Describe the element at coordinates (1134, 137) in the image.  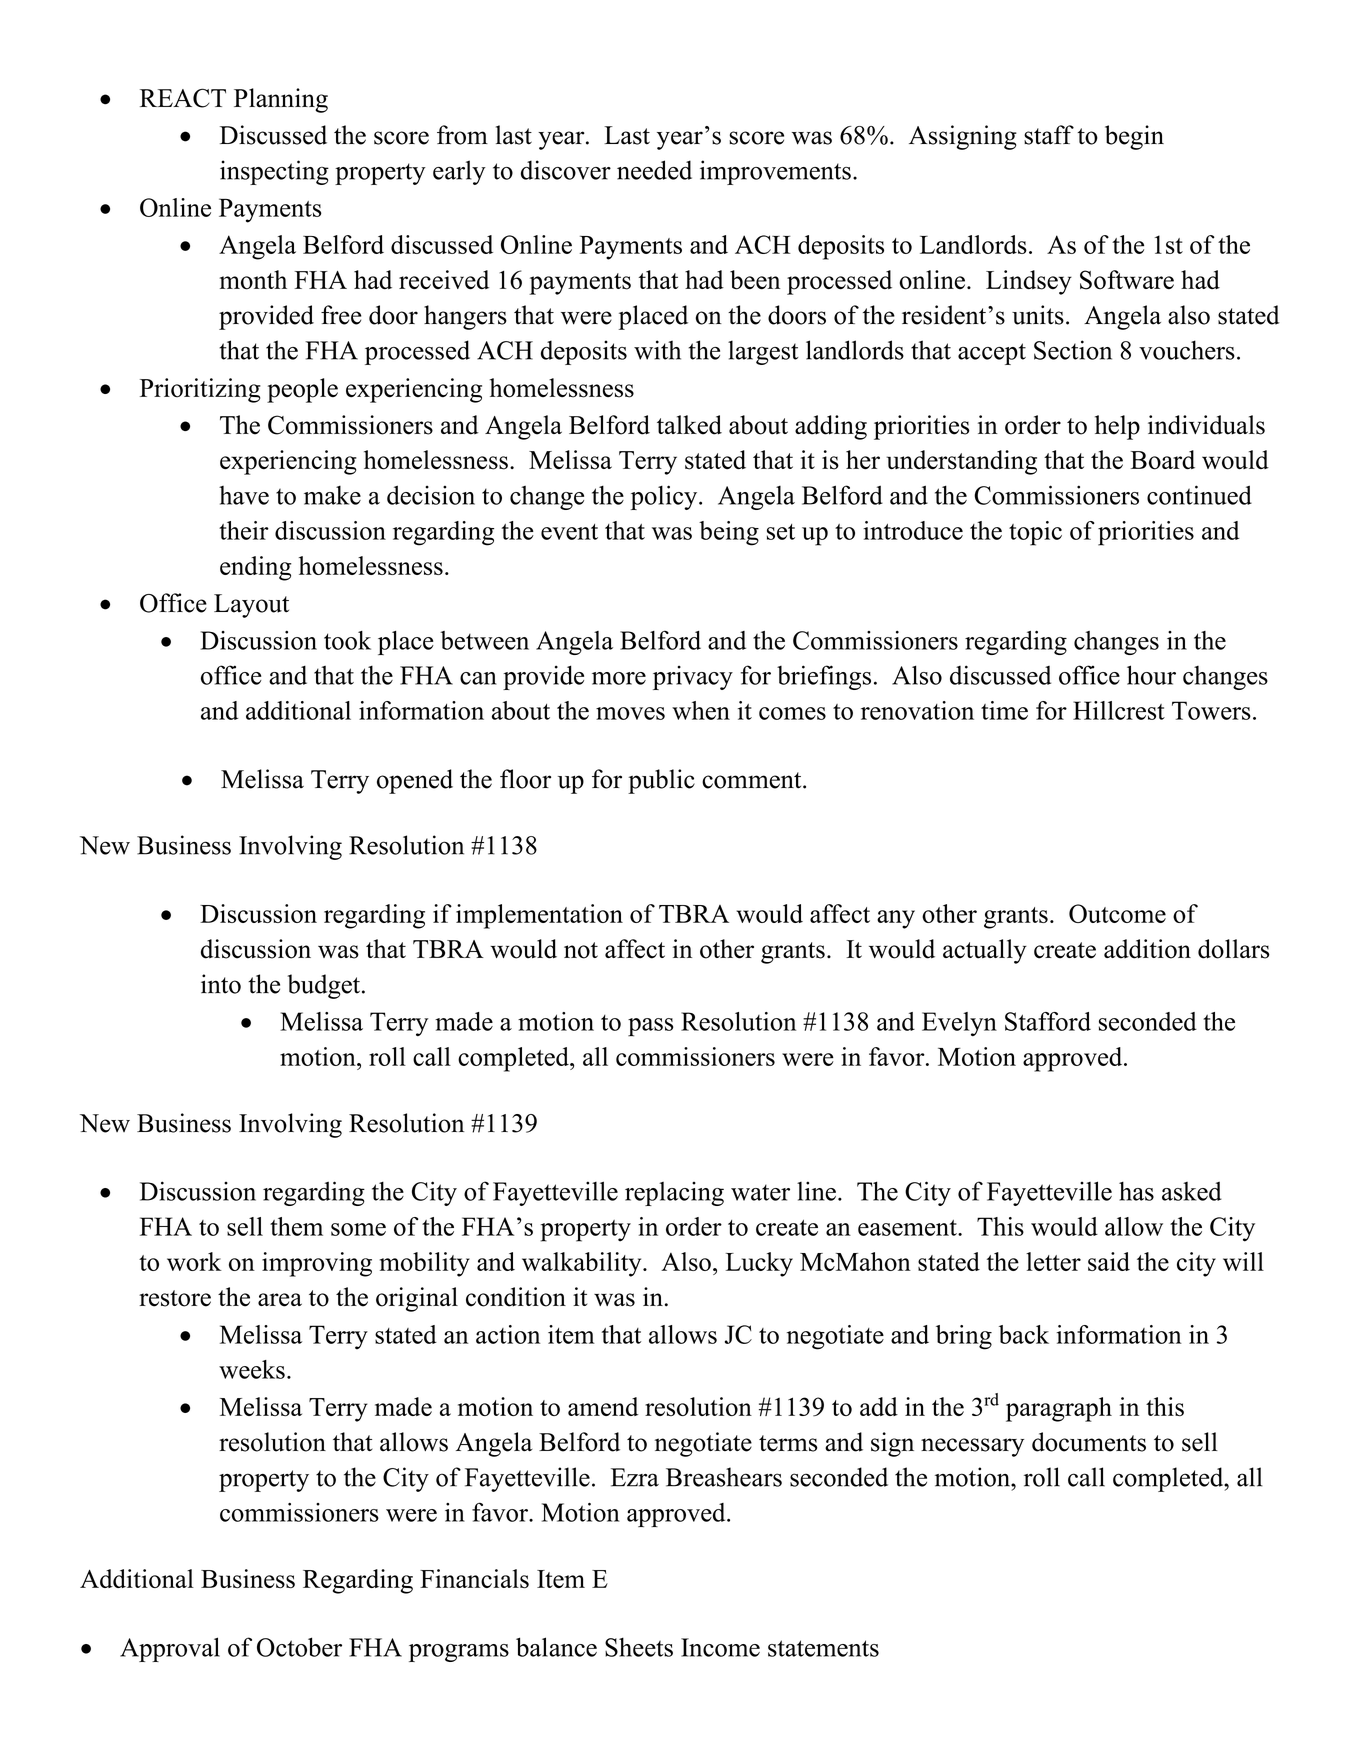
I see `begin` at that location.
